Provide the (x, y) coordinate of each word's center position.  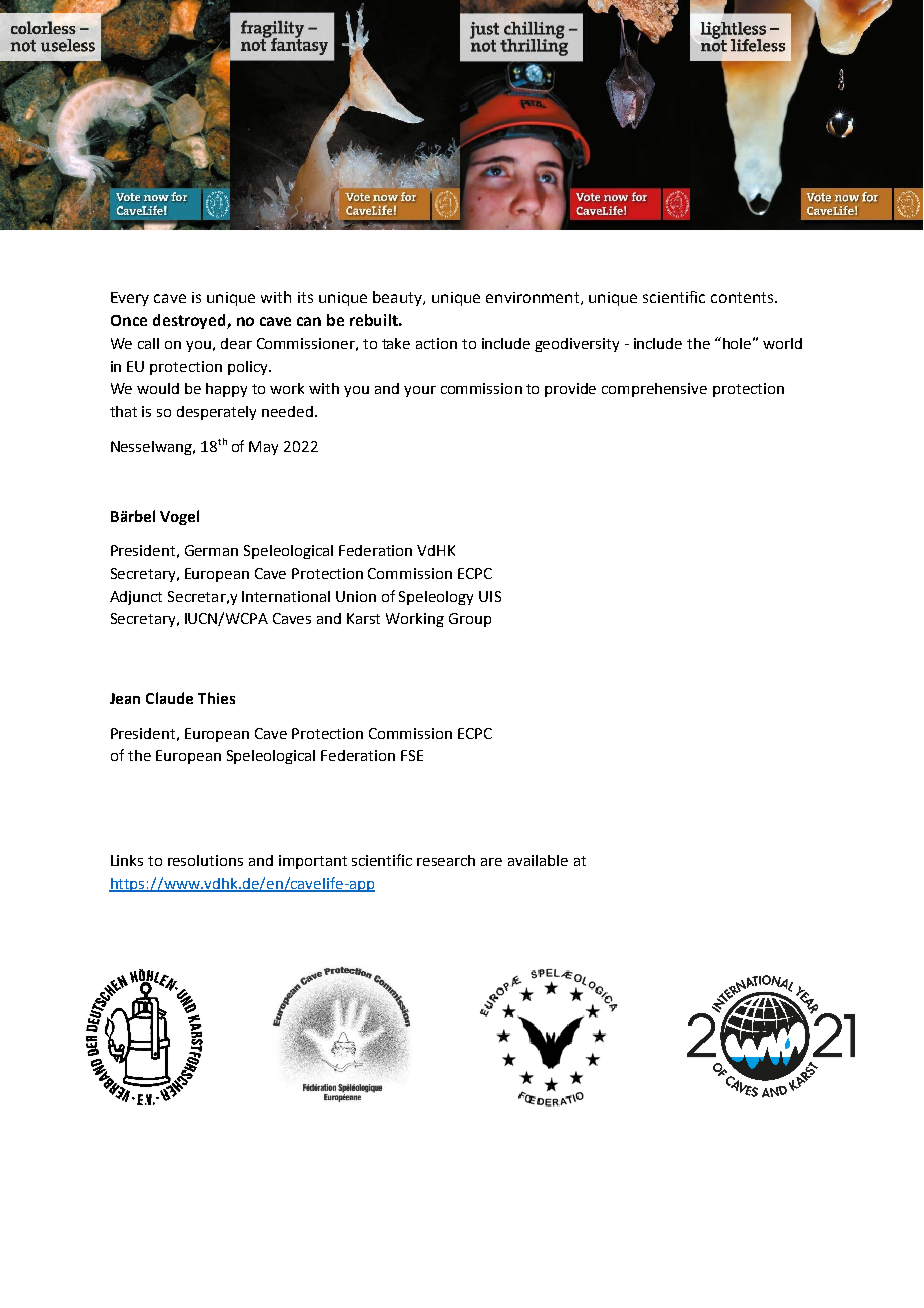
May (263, 448)
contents (743, 297)
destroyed (190, 321)
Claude (169, 698)
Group (470, 620)
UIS (490, 596)
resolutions (205, 860)
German (211, 550)
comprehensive (654, 390)
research (446, 860)
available (538, 860)
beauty (399, 298)
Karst (363, 618)
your (420, 391)
